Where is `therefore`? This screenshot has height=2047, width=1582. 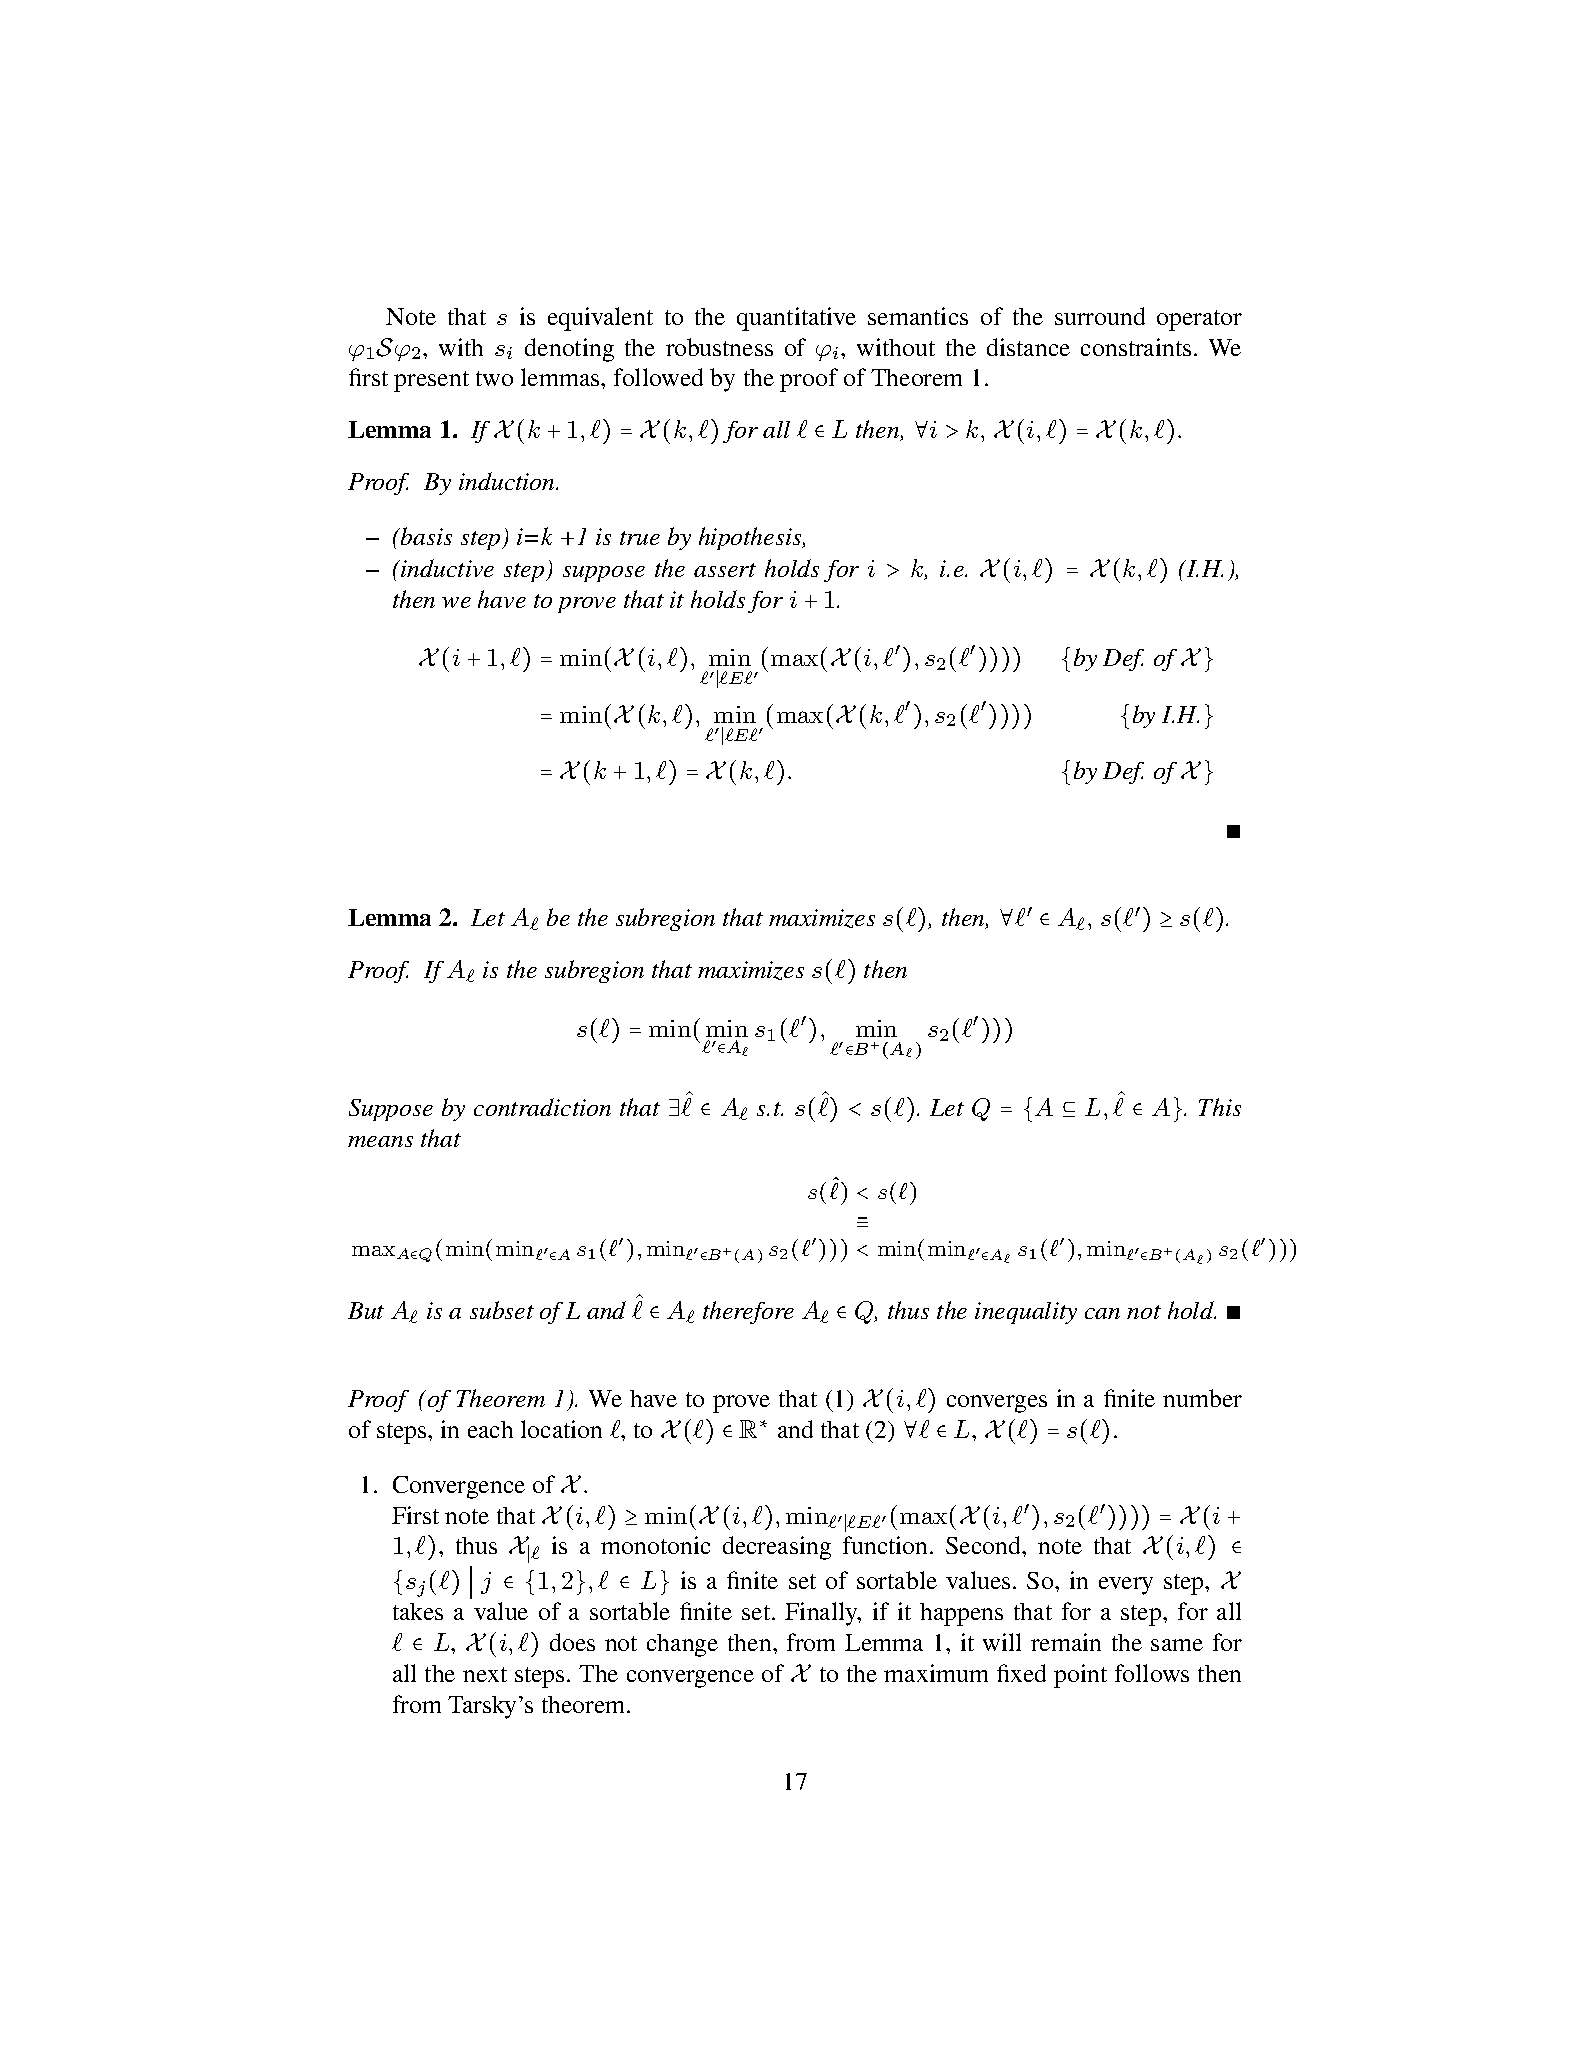
therefore is located at coordinates (748, 1312).
